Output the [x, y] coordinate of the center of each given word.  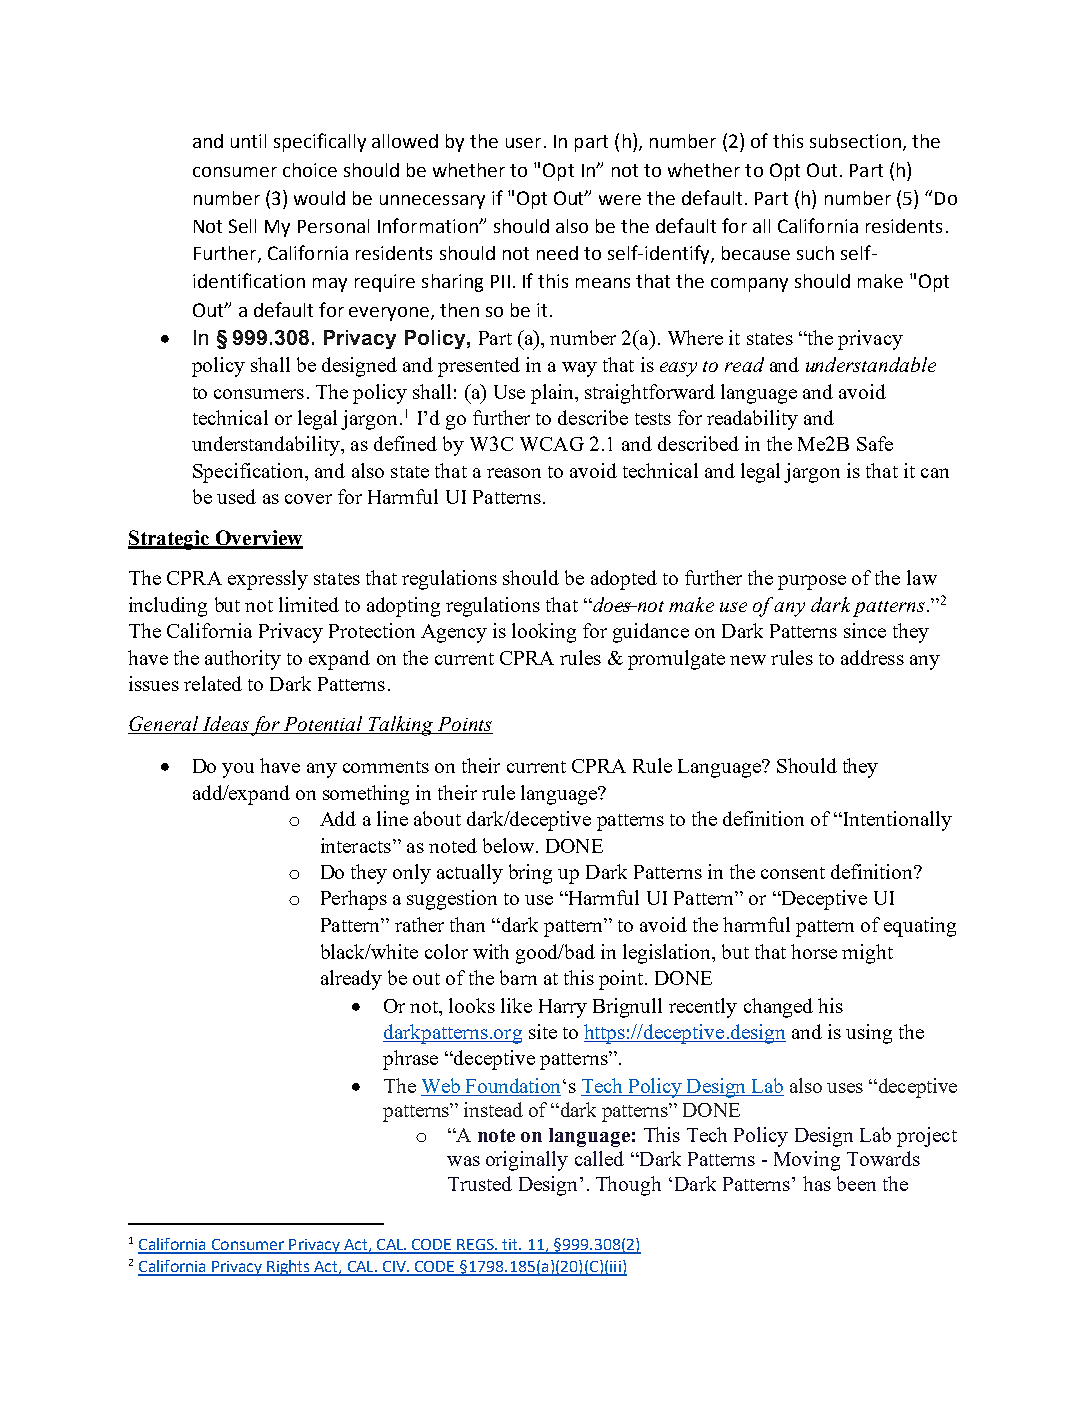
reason [514, 473]
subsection [855, 141]
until [248, 141]
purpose [812, 582]
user [523, 143]
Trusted [480, 1183]
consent [793, 873]
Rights [288, 1268]
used [236, 496]
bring [530, 874]
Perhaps [354, 900]
